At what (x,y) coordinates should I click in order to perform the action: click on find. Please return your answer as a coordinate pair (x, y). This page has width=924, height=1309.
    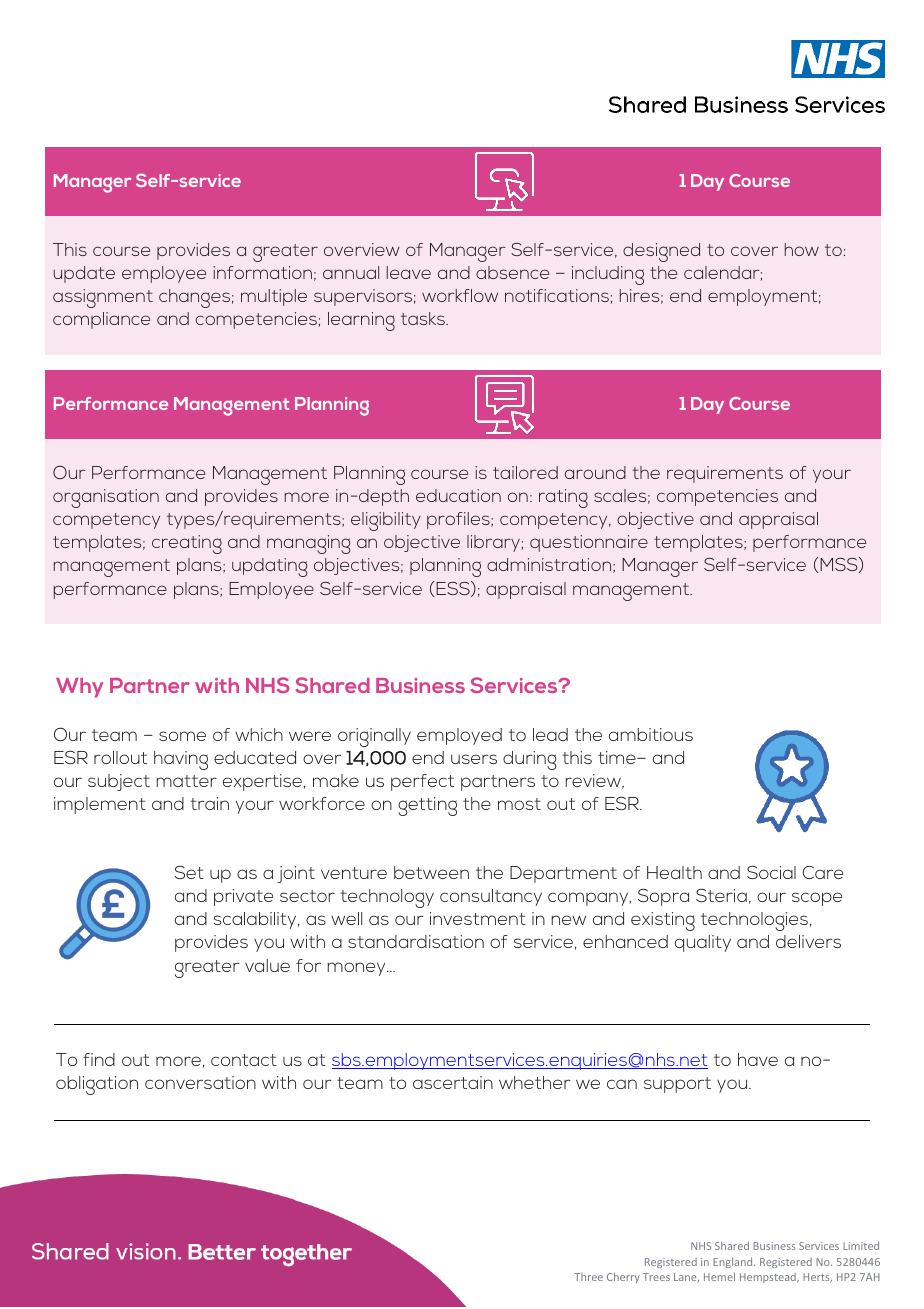
    Looking at the image, I should click on (99, 1059).
